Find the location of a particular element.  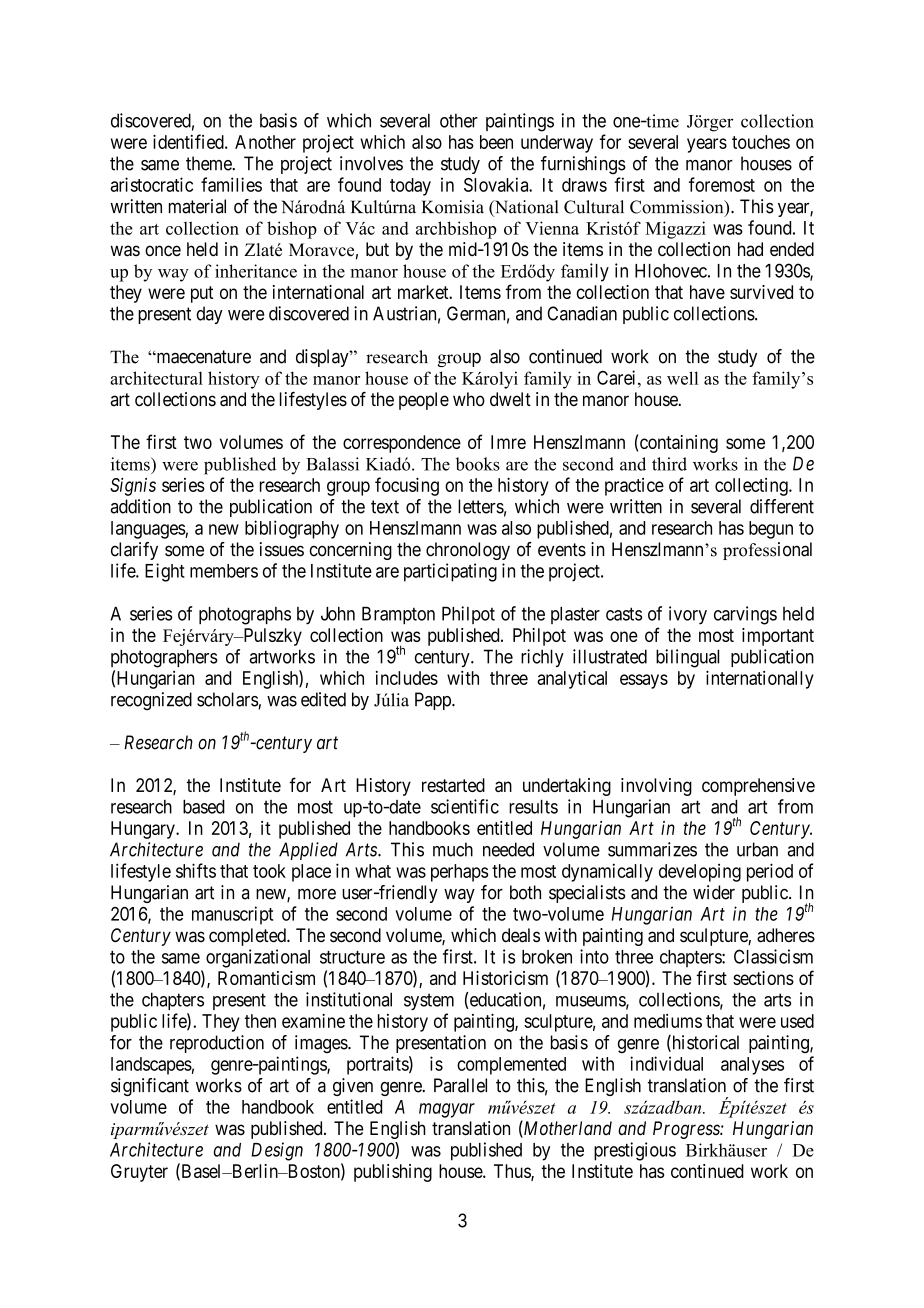

been is located at coordinates (496, 142).
